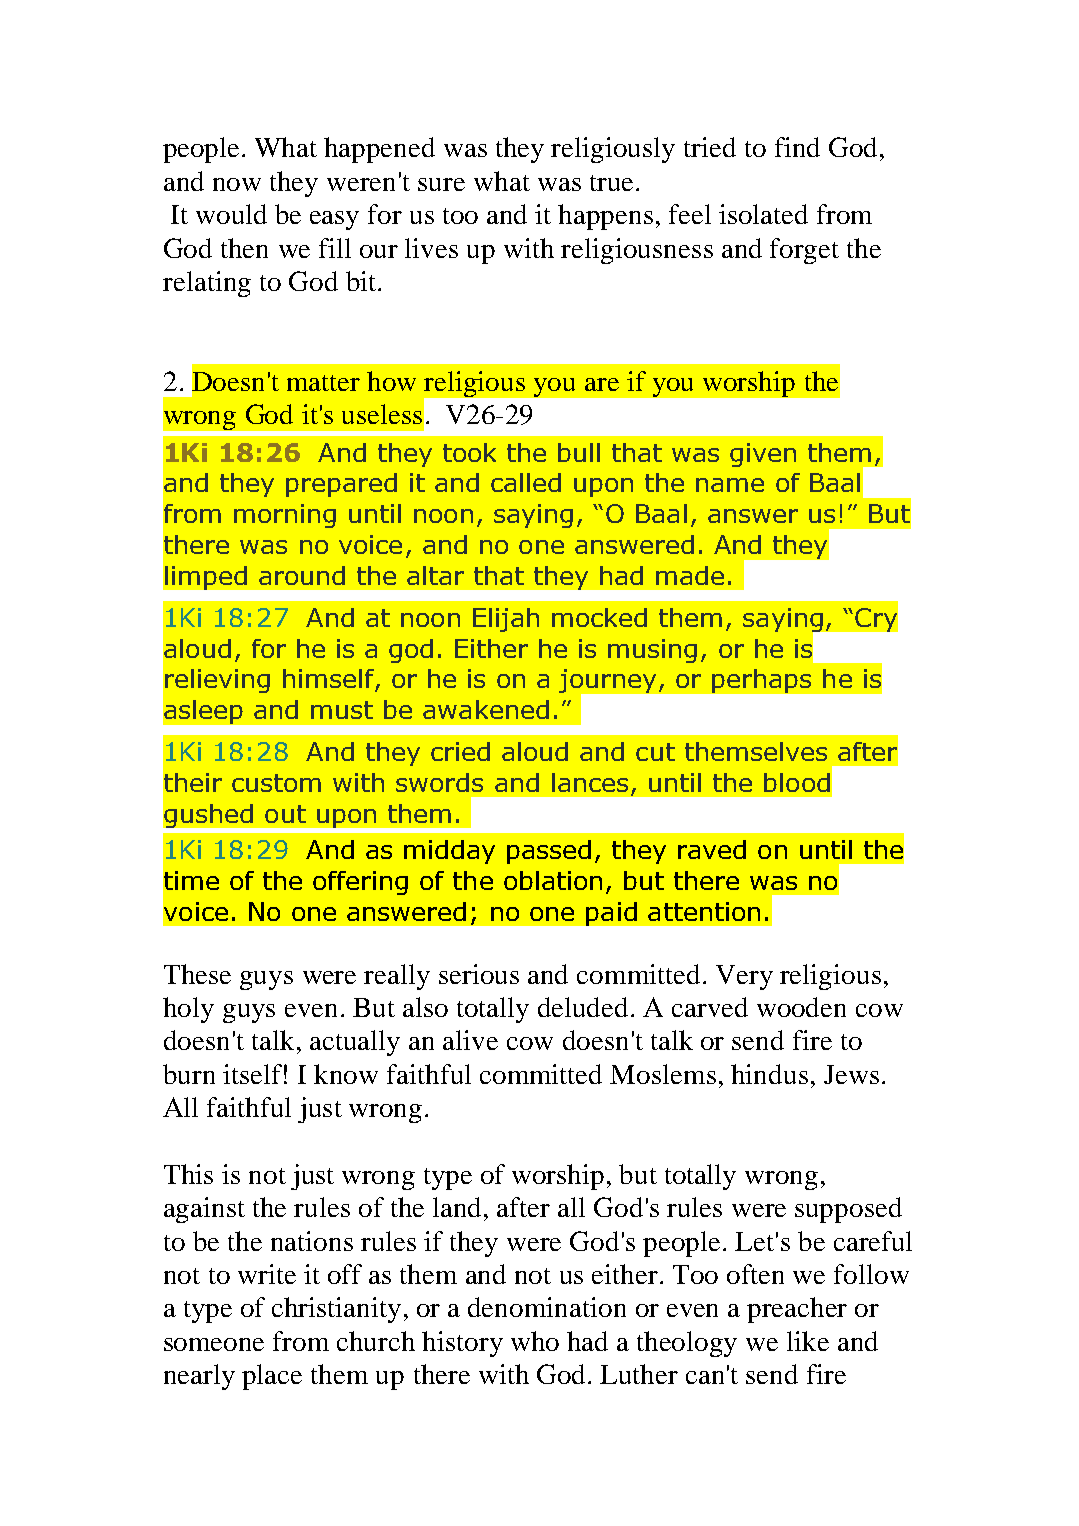 This page has height=1526, width=1079. What do you see at coordinates (535, 1341) in the page?
I see `who` at bounding box center [535, 1341].
